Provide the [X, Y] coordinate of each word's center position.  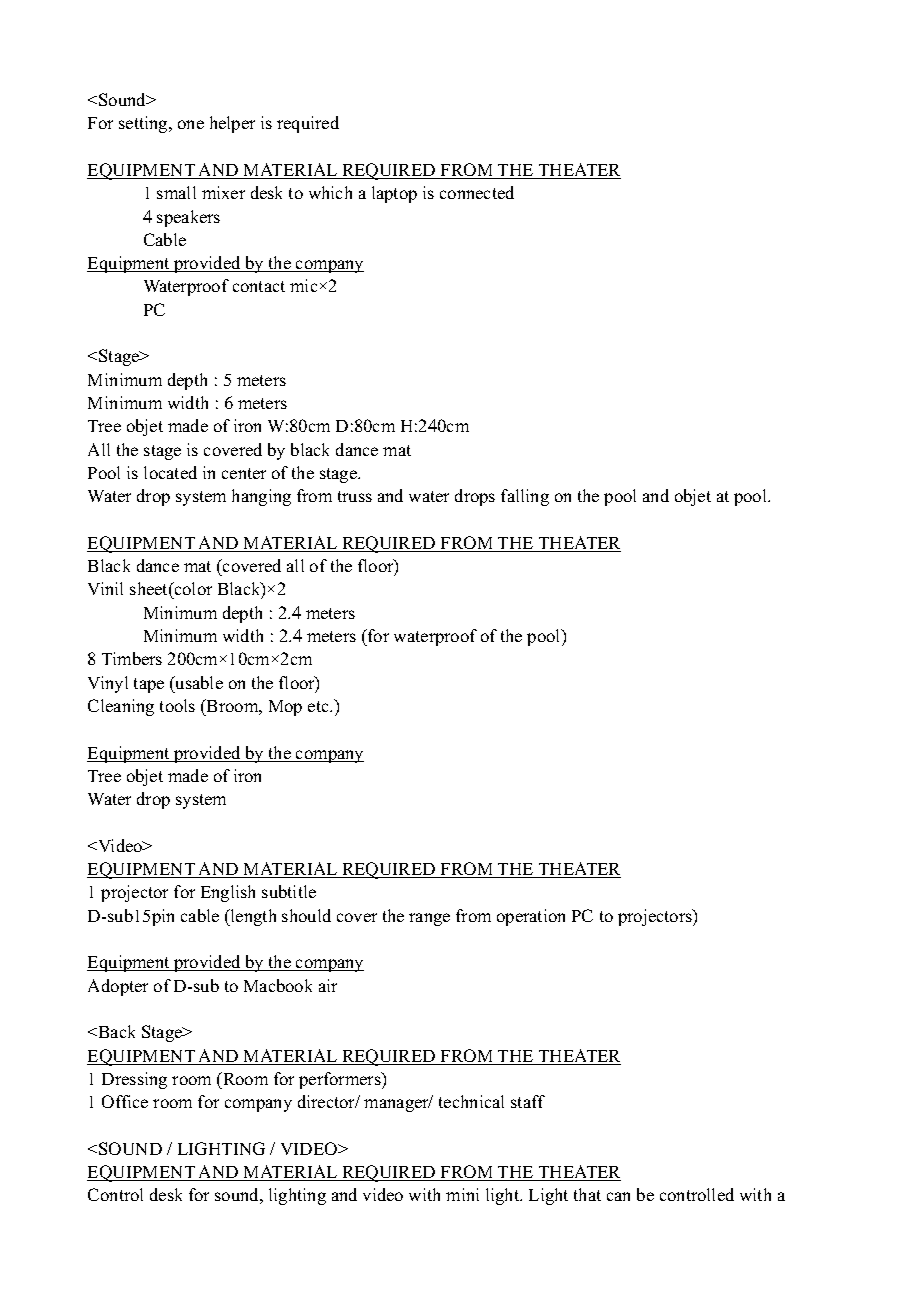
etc [319, 706]
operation [531, 917]
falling [525, 497]
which [330, 192]
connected [477, 192]
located [170, 472]
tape [149, 685]
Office [125, 1101]
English [228, 893]
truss [355, 496]
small [176, 192]
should [306, 915]
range [429, 919]
